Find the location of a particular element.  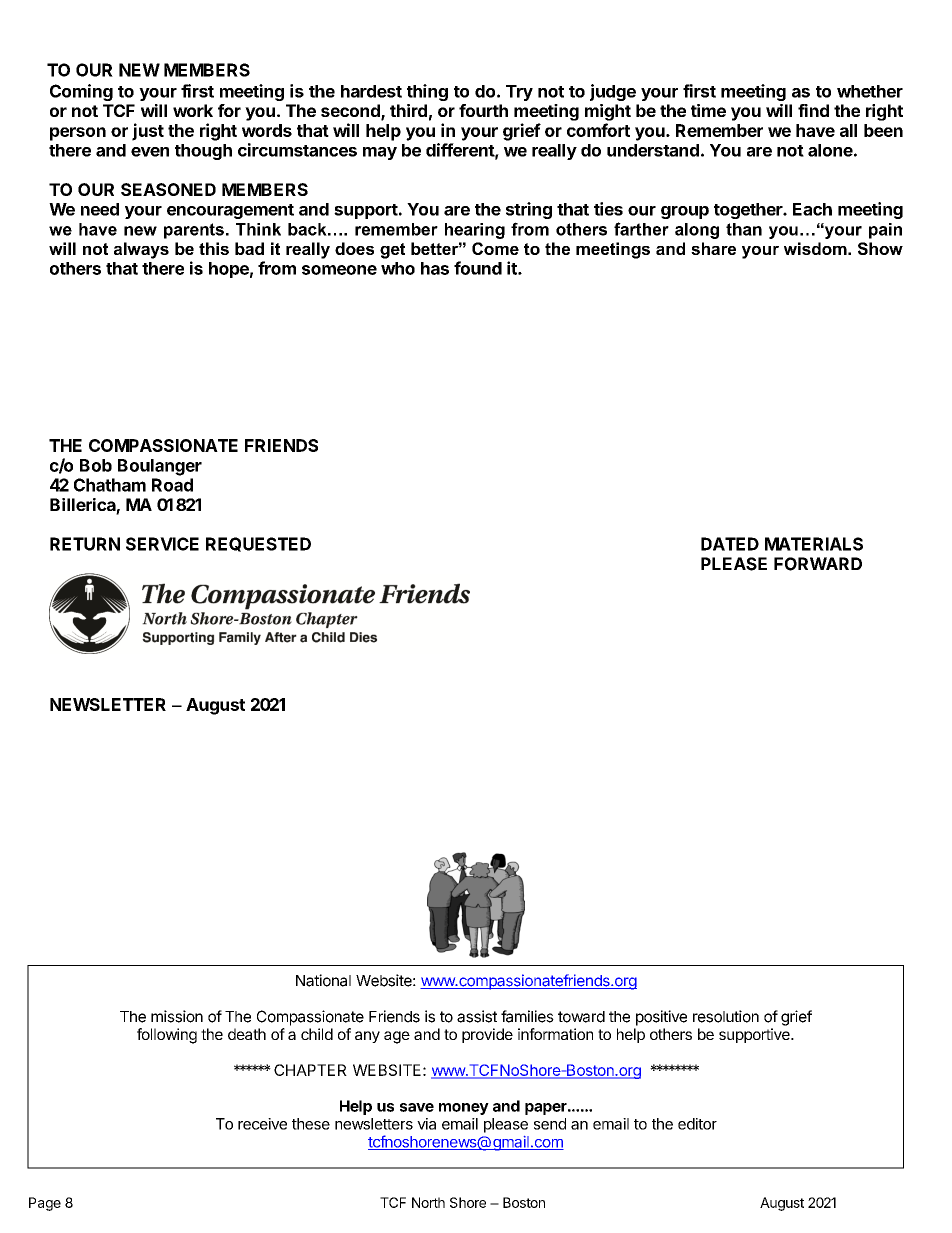

MATERIALS is located at coordinates (814, 544).
